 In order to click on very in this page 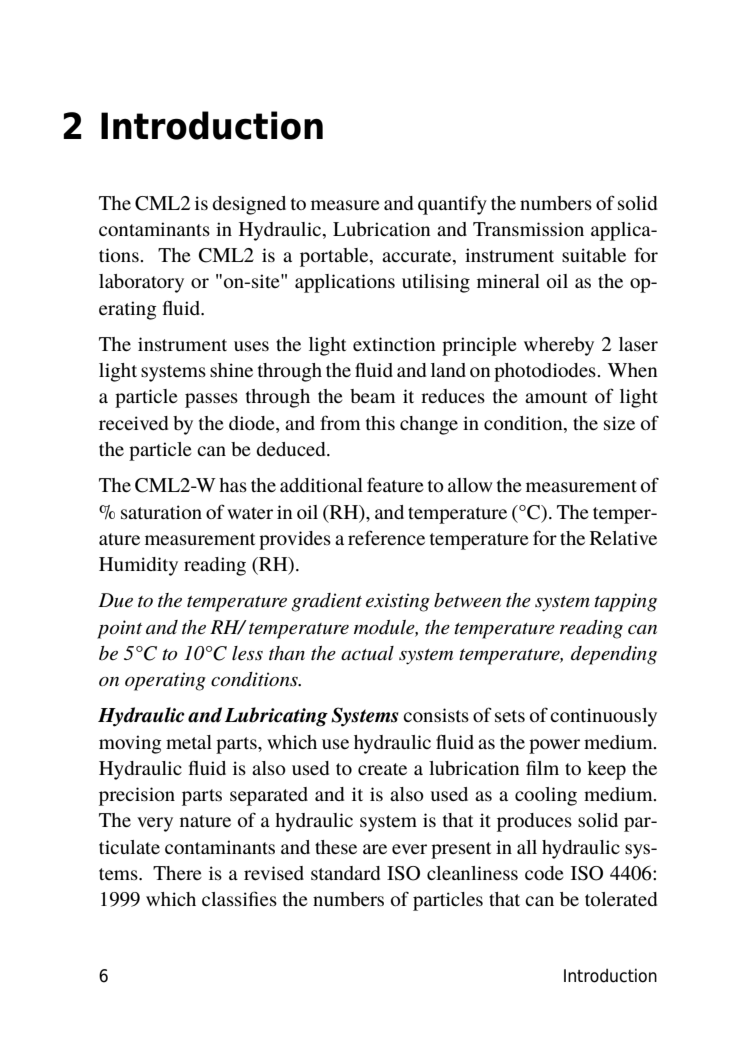, I will do `click(155, 824)`.
